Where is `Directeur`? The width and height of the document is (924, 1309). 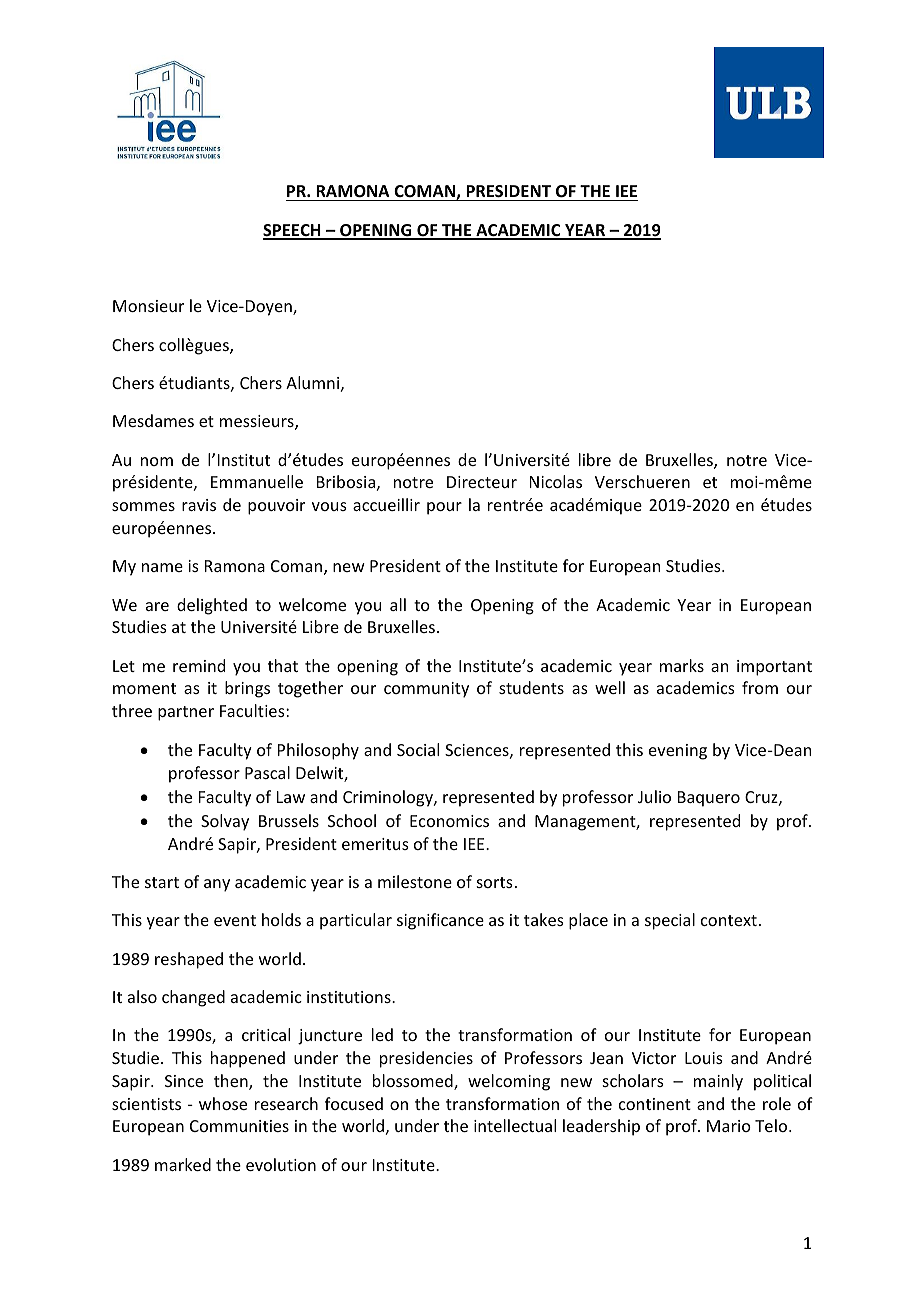
Directeur is located at coordinates (482, 482).
